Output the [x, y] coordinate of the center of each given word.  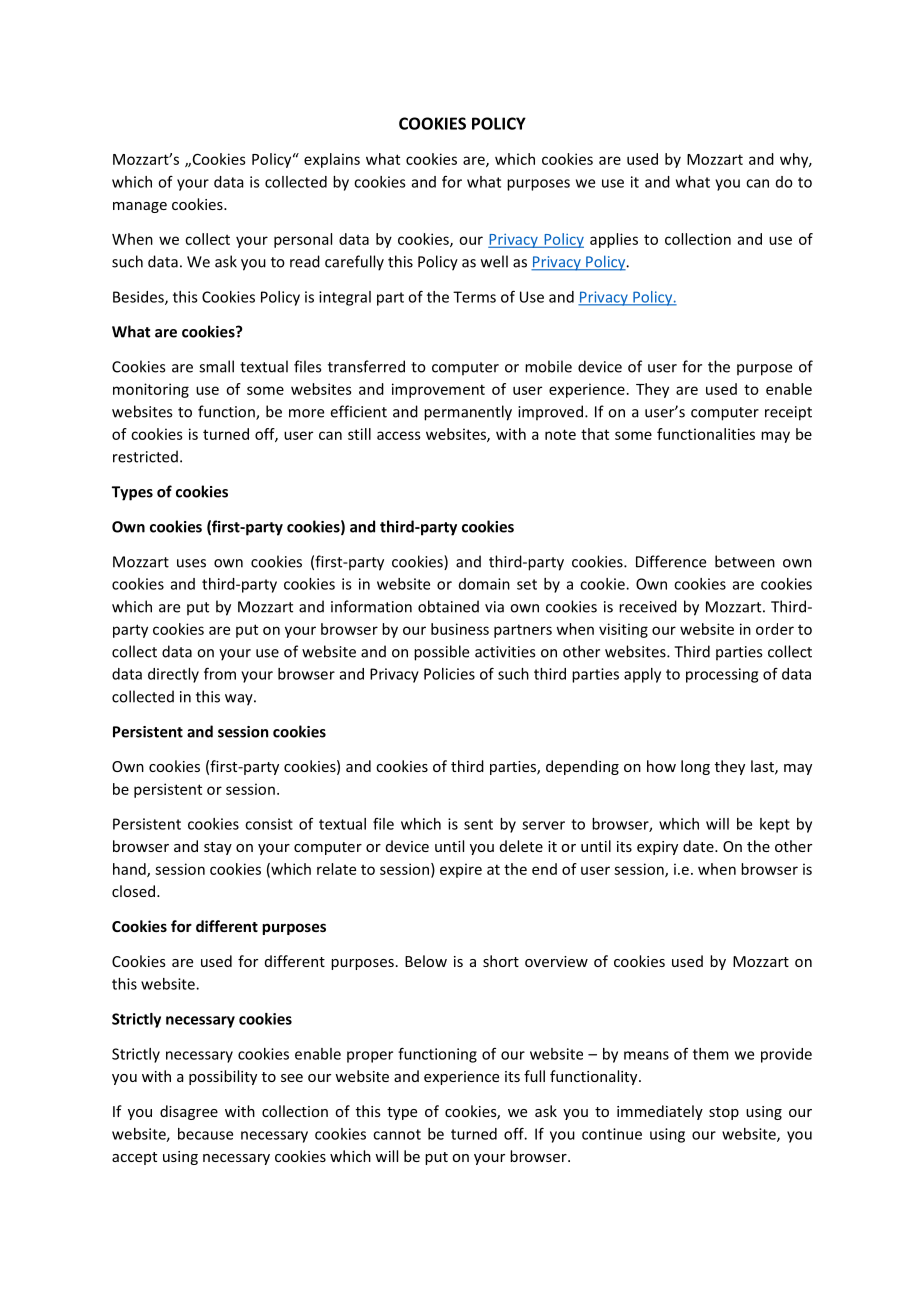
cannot [397, 1134]
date [699, 846]
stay [218, 848]
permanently [468, 413]
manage [140, 207]
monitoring [151, 390]
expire [461, 870]
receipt [788, 413]
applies [614, 240]
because [205, 1134]
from [220, 673]
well [494, 261]
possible [441, 653]
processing [722, 675]
